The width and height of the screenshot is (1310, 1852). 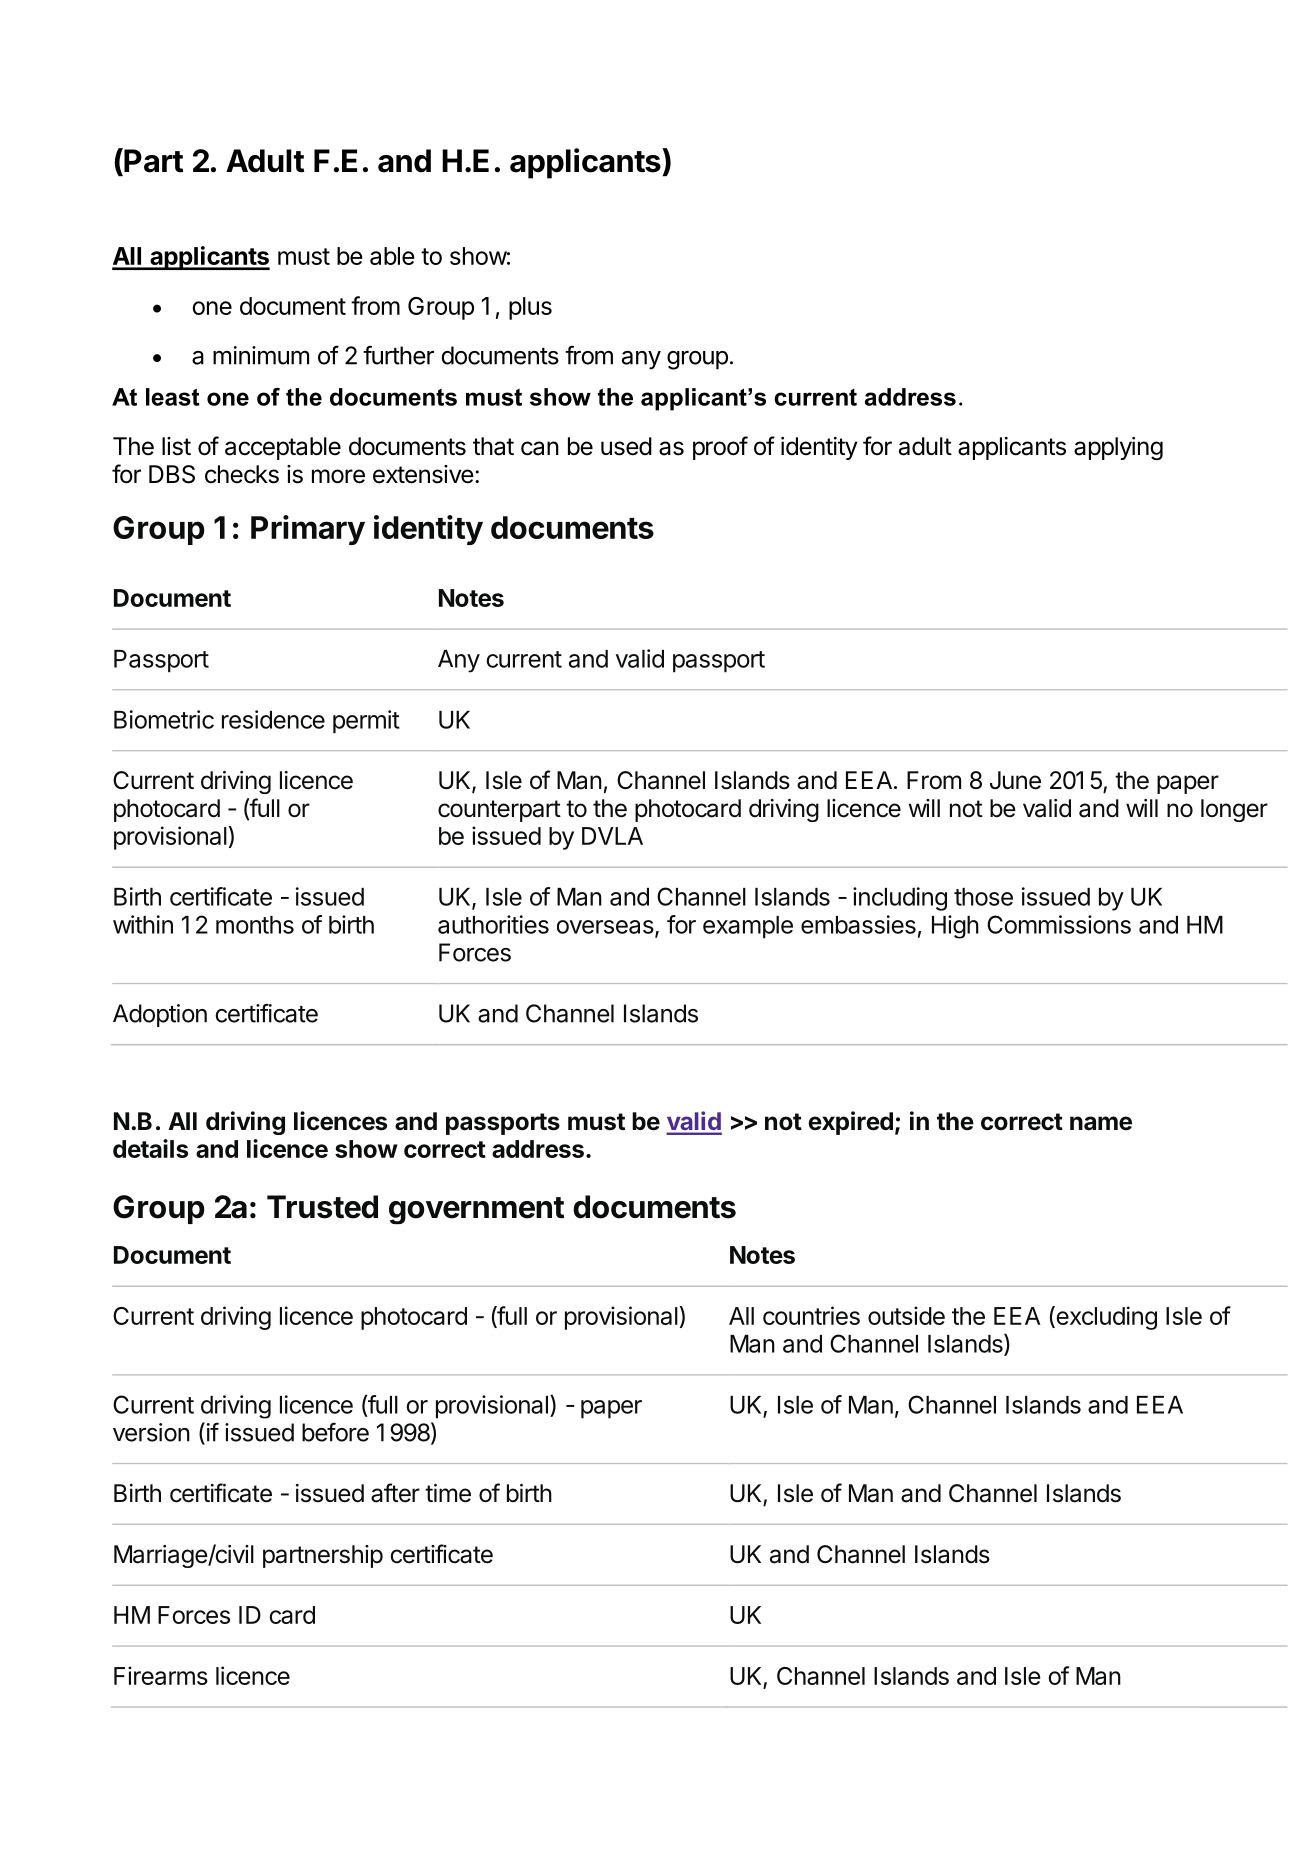 What do you see at coordinates (1015, 780) in the screenshot?
I see `June` at bounding box center [1015, 780].
